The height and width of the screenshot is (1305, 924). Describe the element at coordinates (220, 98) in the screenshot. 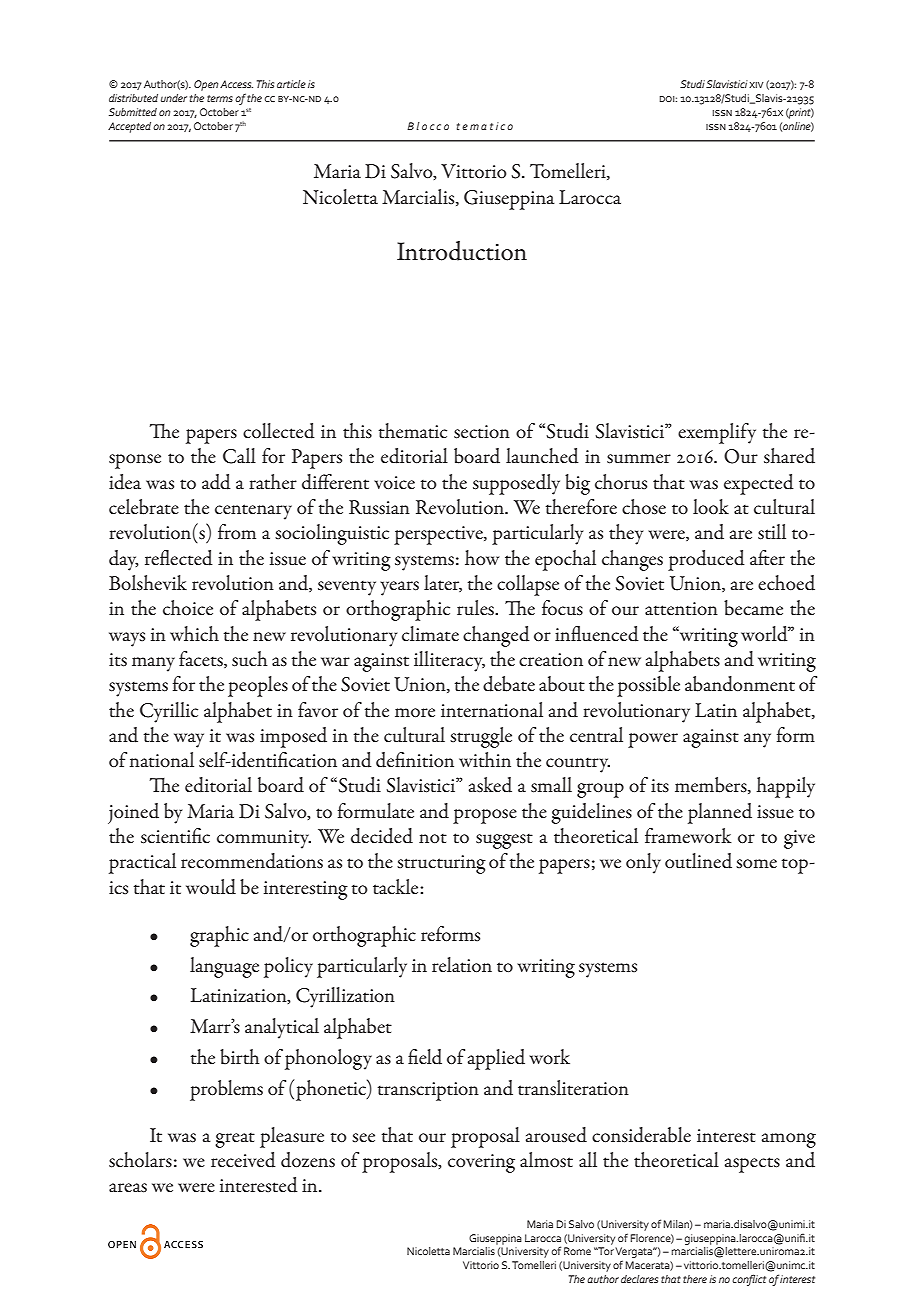

I see `terms` at that location.
